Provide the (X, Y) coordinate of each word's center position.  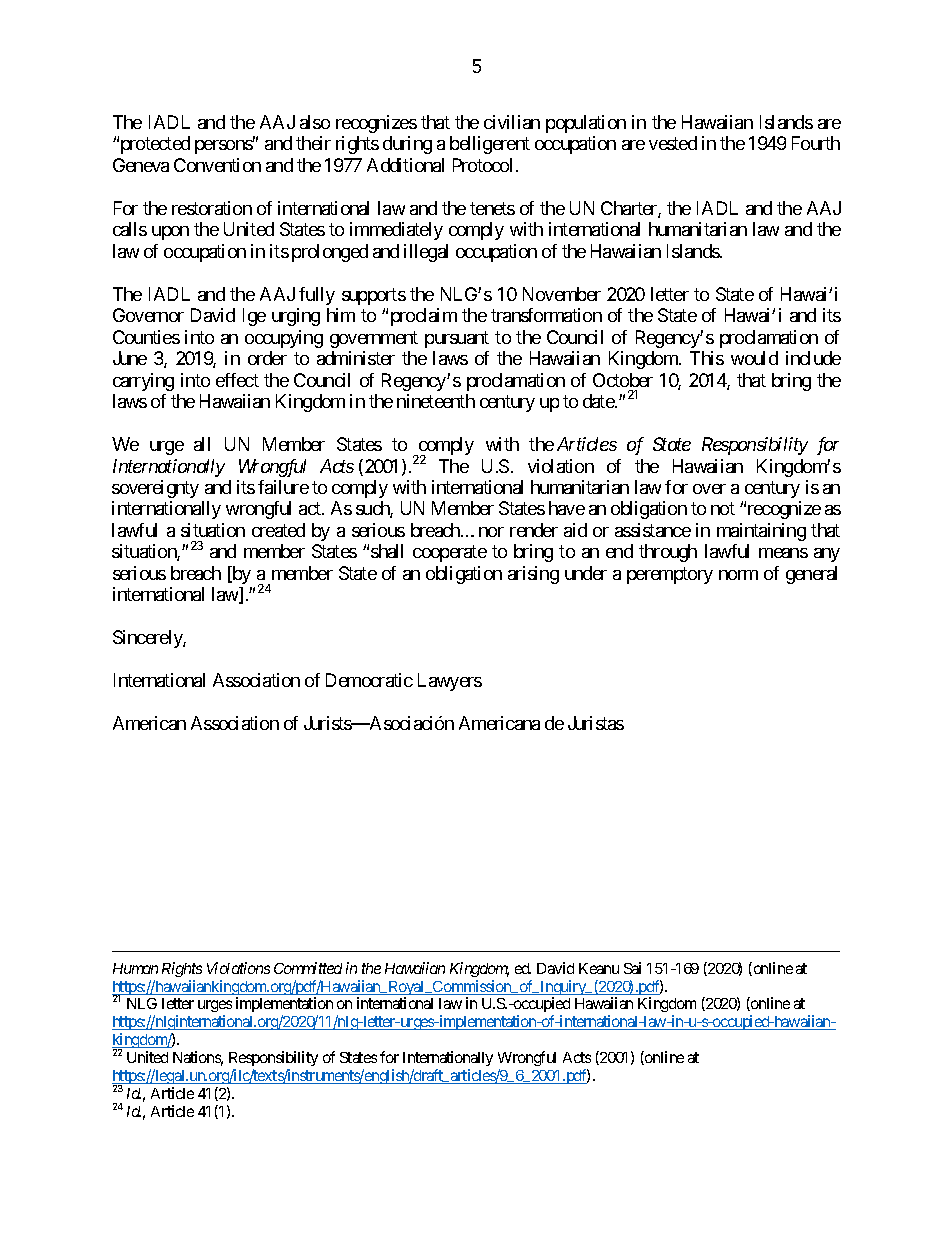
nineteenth (436, 401)
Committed (308, 968)
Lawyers (450, 682)
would (754, 358)
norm (738, 575)
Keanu (599, 968)
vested (673, 143)
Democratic (369, 680)
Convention (217, 165)
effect (237, 380)
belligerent (490, 145)
